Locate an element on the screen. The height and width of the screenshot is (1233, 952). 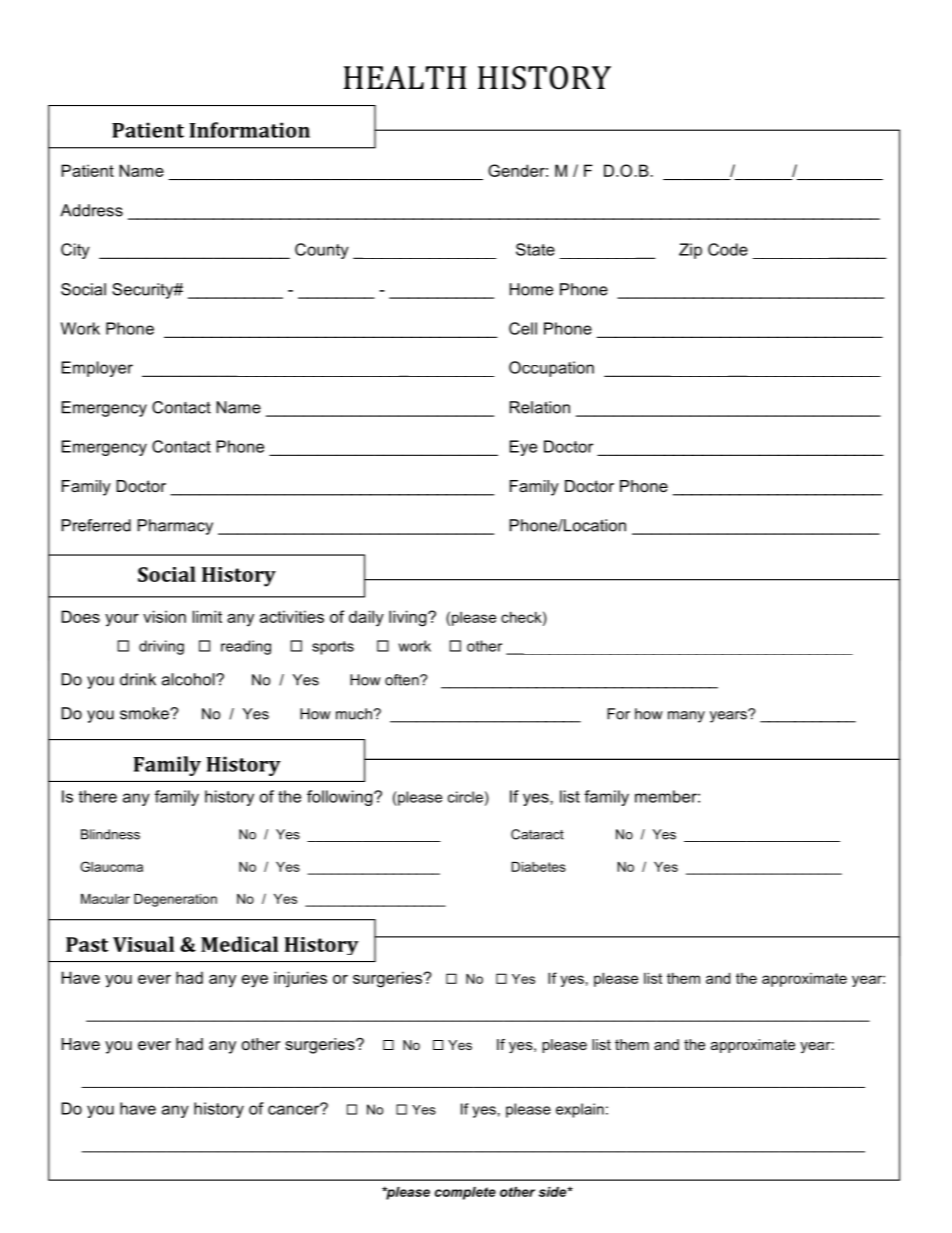
complete is located at coordinates (465, 1193).
